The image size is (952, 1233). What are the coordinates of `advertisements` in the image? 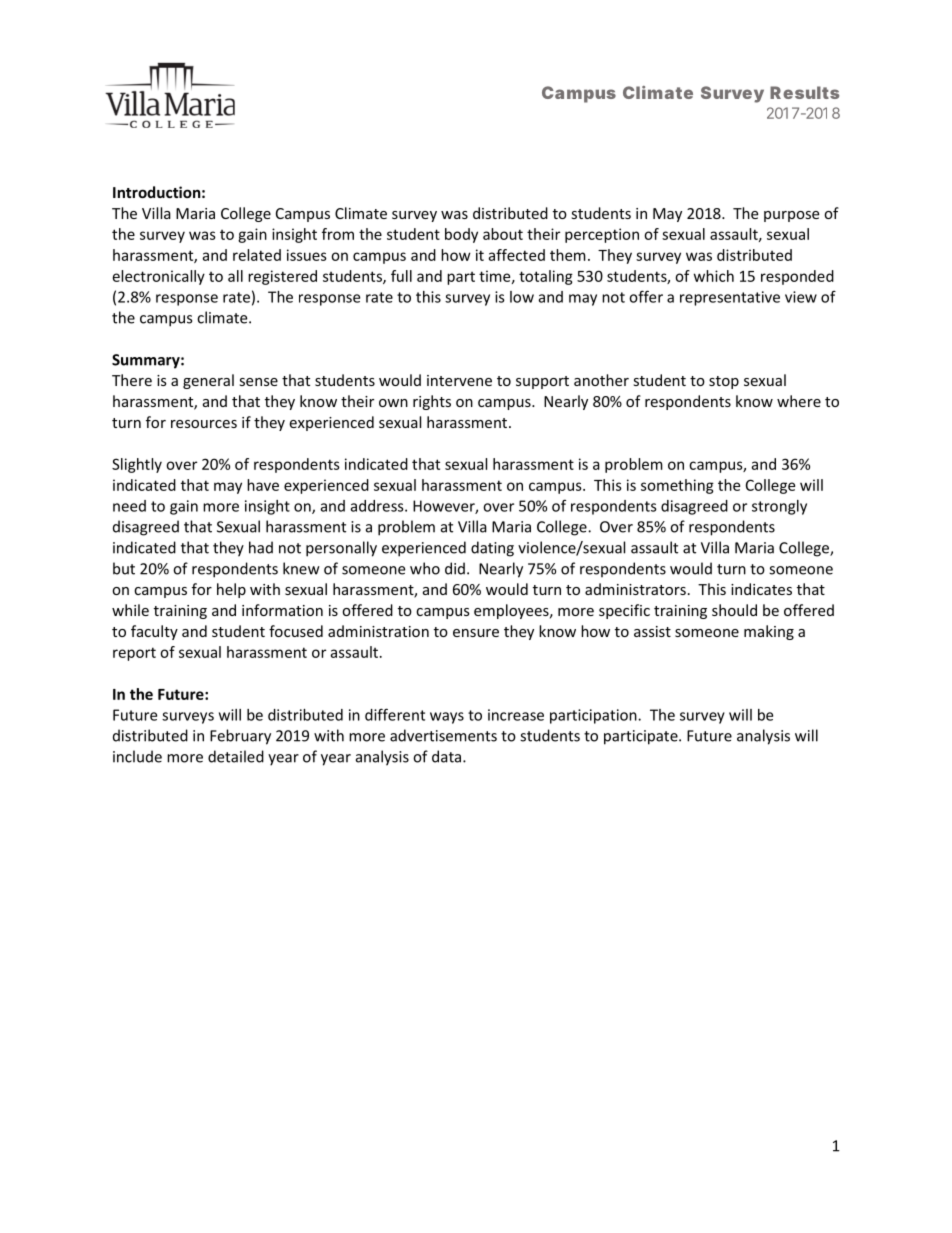 It's located at (443, 735).
